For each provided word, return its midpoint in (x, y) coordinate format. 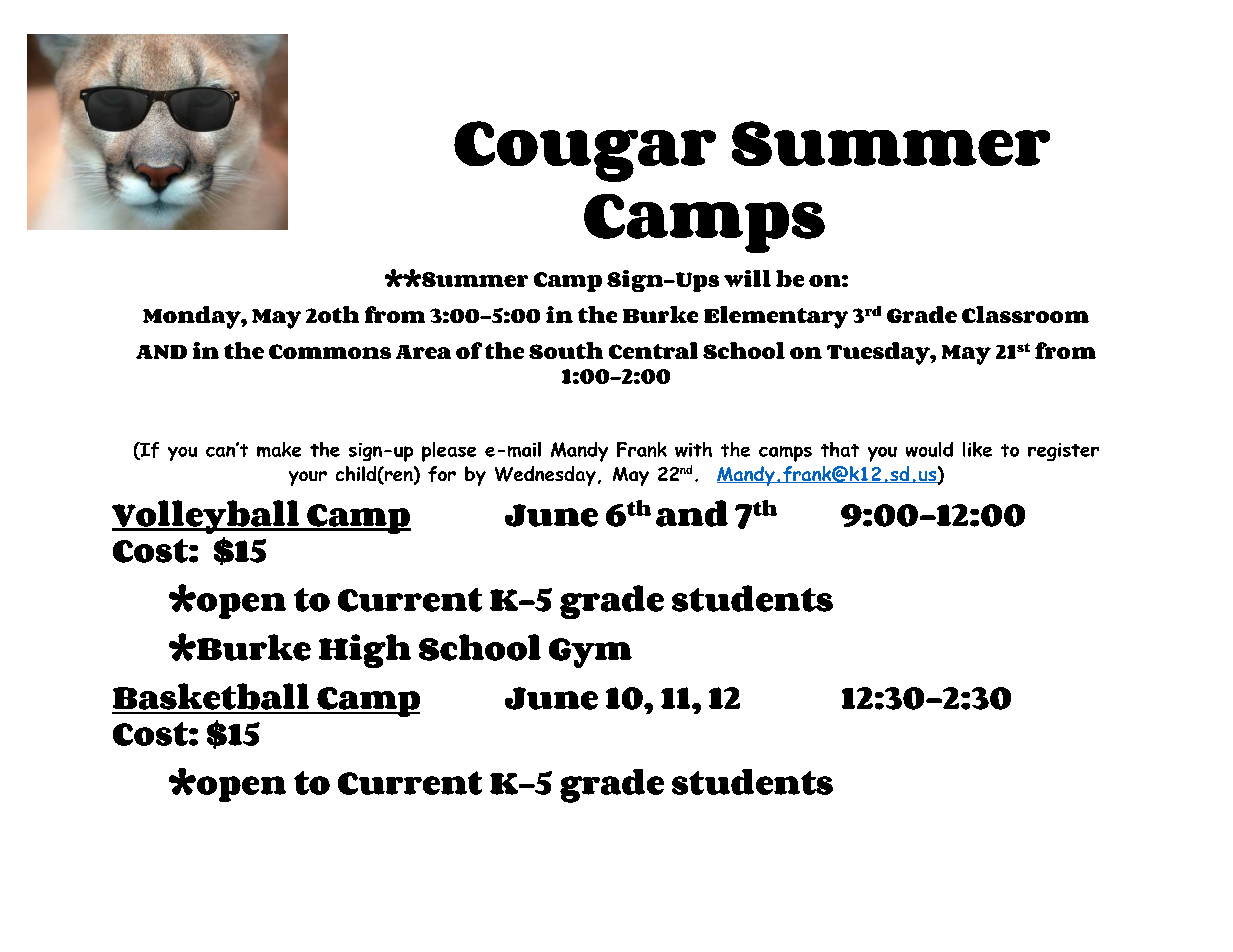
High (365, 651)
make (279, 449)
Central (653, 350)
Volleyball (206, 517)
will (747, 278)
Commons (330, 351)
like (977, 449)
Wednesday (545, 476)
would (929, 449)
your (308, 478)
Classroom (1025, 314)
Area (423, 352)
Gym (590, 653)
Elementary (776, 317)
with (693, 449)
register (1063, 452)
